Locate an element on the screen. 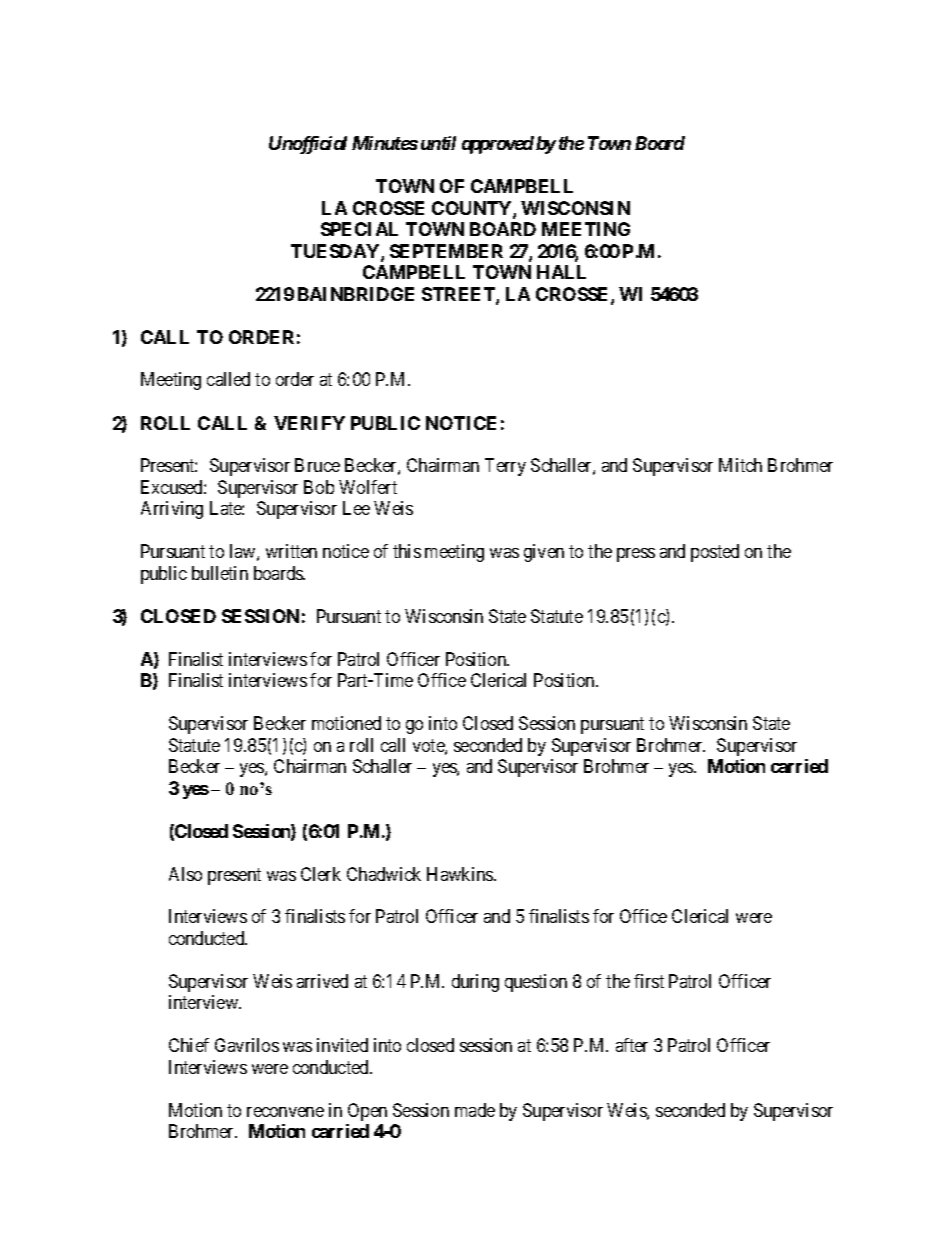 The width and height of the screenshot is (952, 1233). approved is located at coordinates (498, 145).
